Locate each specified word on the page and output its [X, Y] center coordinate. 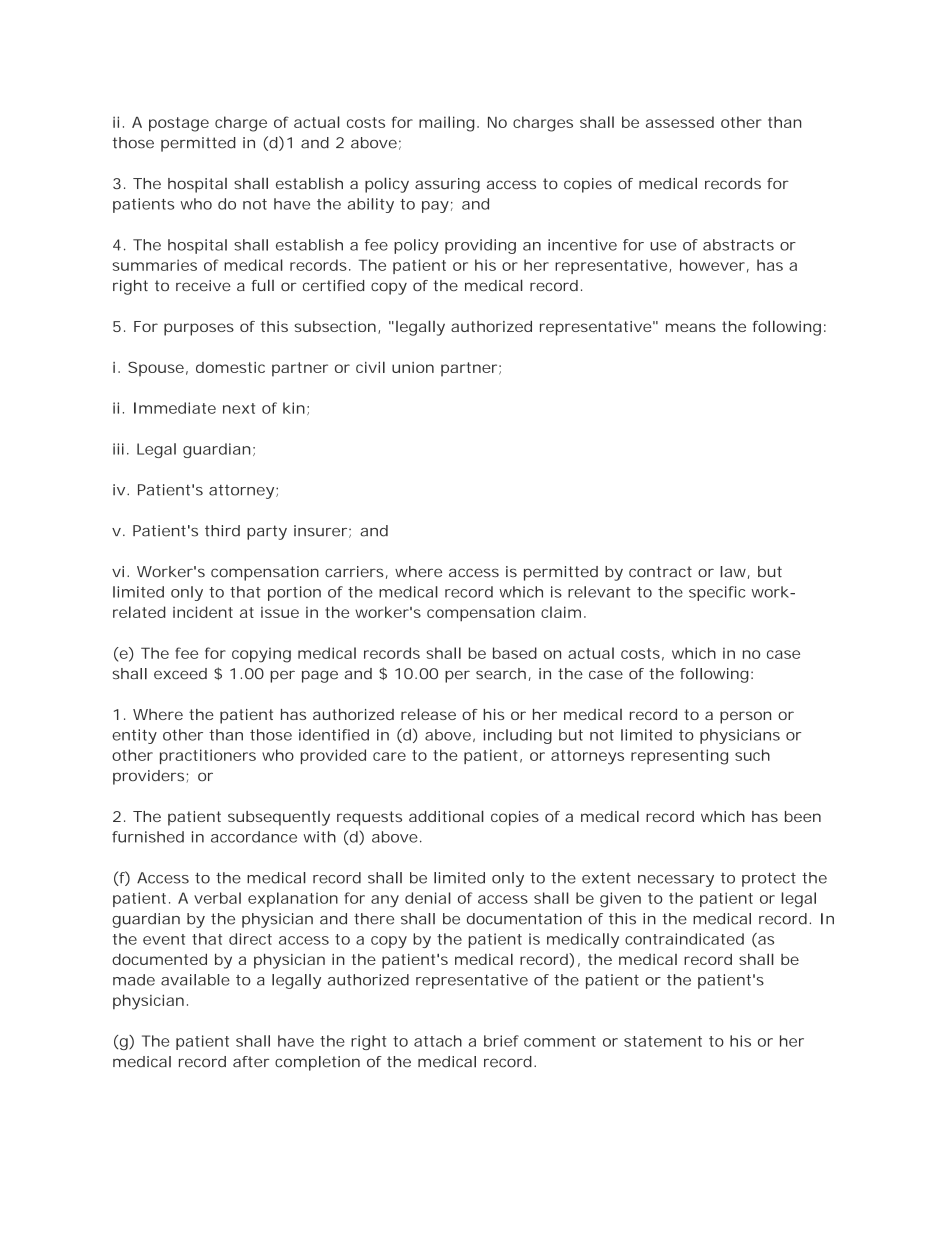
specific [717, 593]
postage [179, 124]
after [251, 1062]
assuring [447, 185]
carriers [354, 571]
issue [280, 612]
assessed [680, 122]
